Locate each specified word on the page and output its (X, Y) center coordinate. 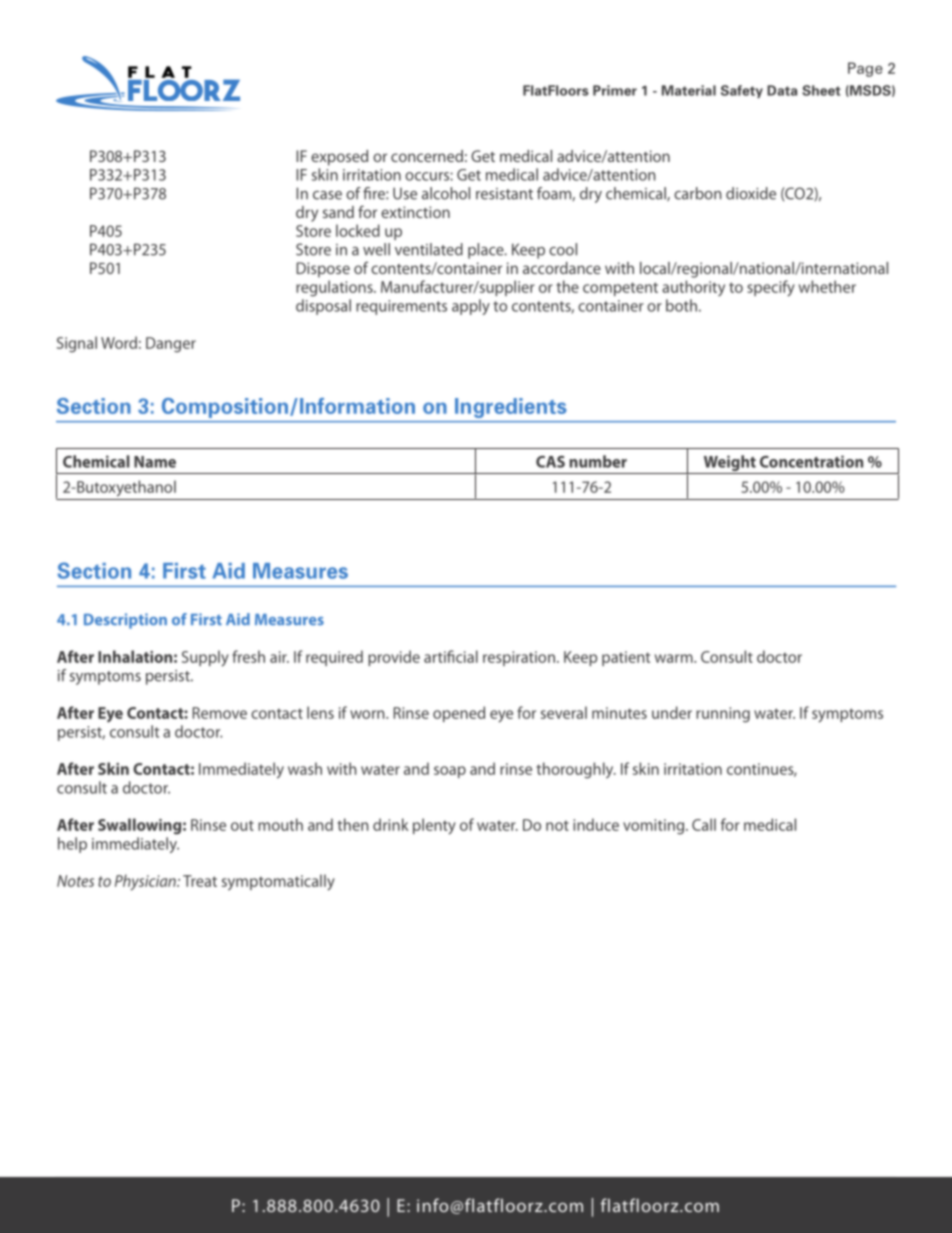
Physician (146, 882)
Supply (205, 658)
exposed (339, 158)
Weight (729, 464)
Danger (171, 345)
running (723, 715)
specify (771, 288)
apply (471, 307)
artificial (451, 656)
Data (782, 90)
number (598, 461)
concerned (427, 156)
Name (155, 462)
